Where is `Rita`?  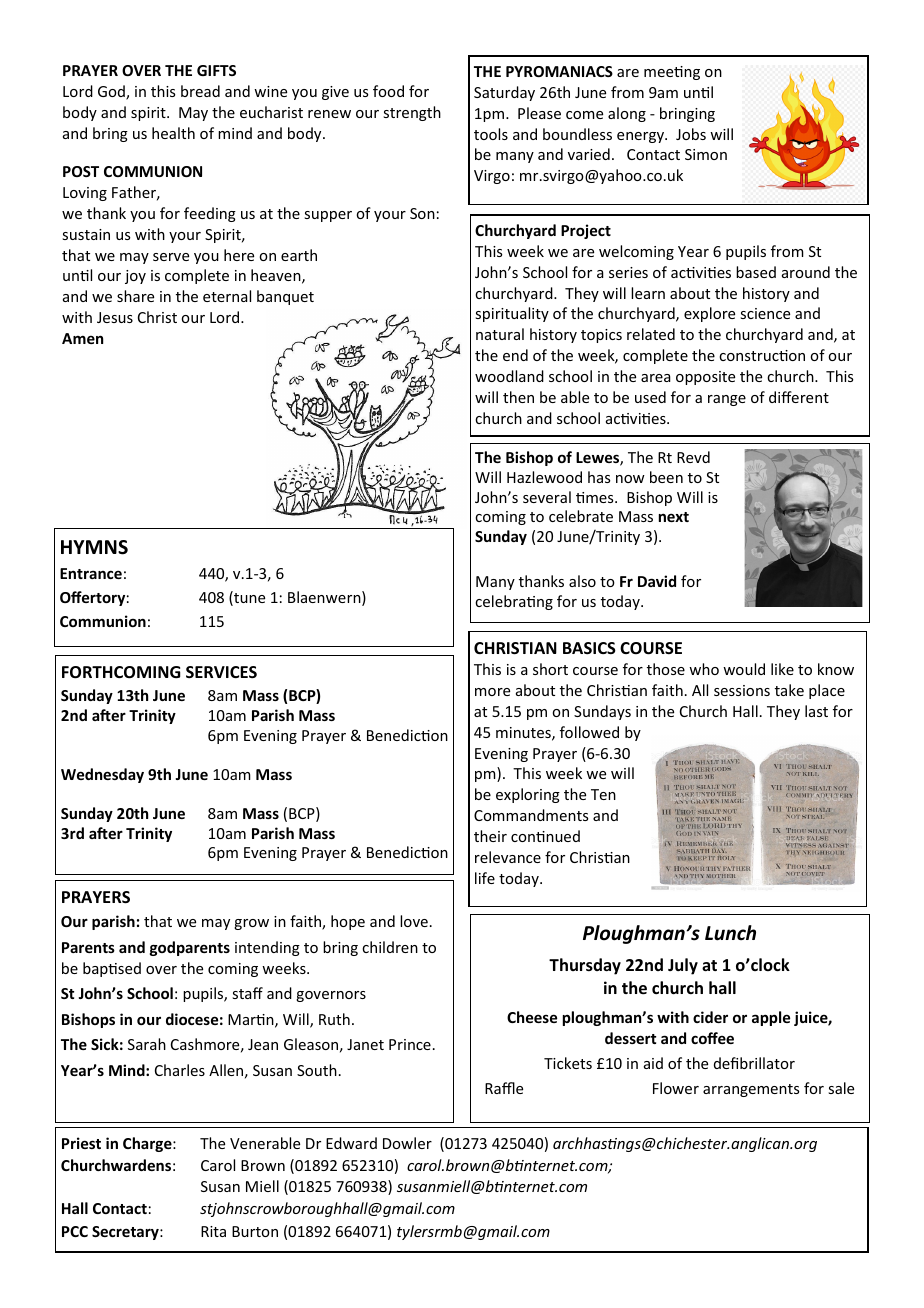
Rita is located at coordinates (213, 1231).
